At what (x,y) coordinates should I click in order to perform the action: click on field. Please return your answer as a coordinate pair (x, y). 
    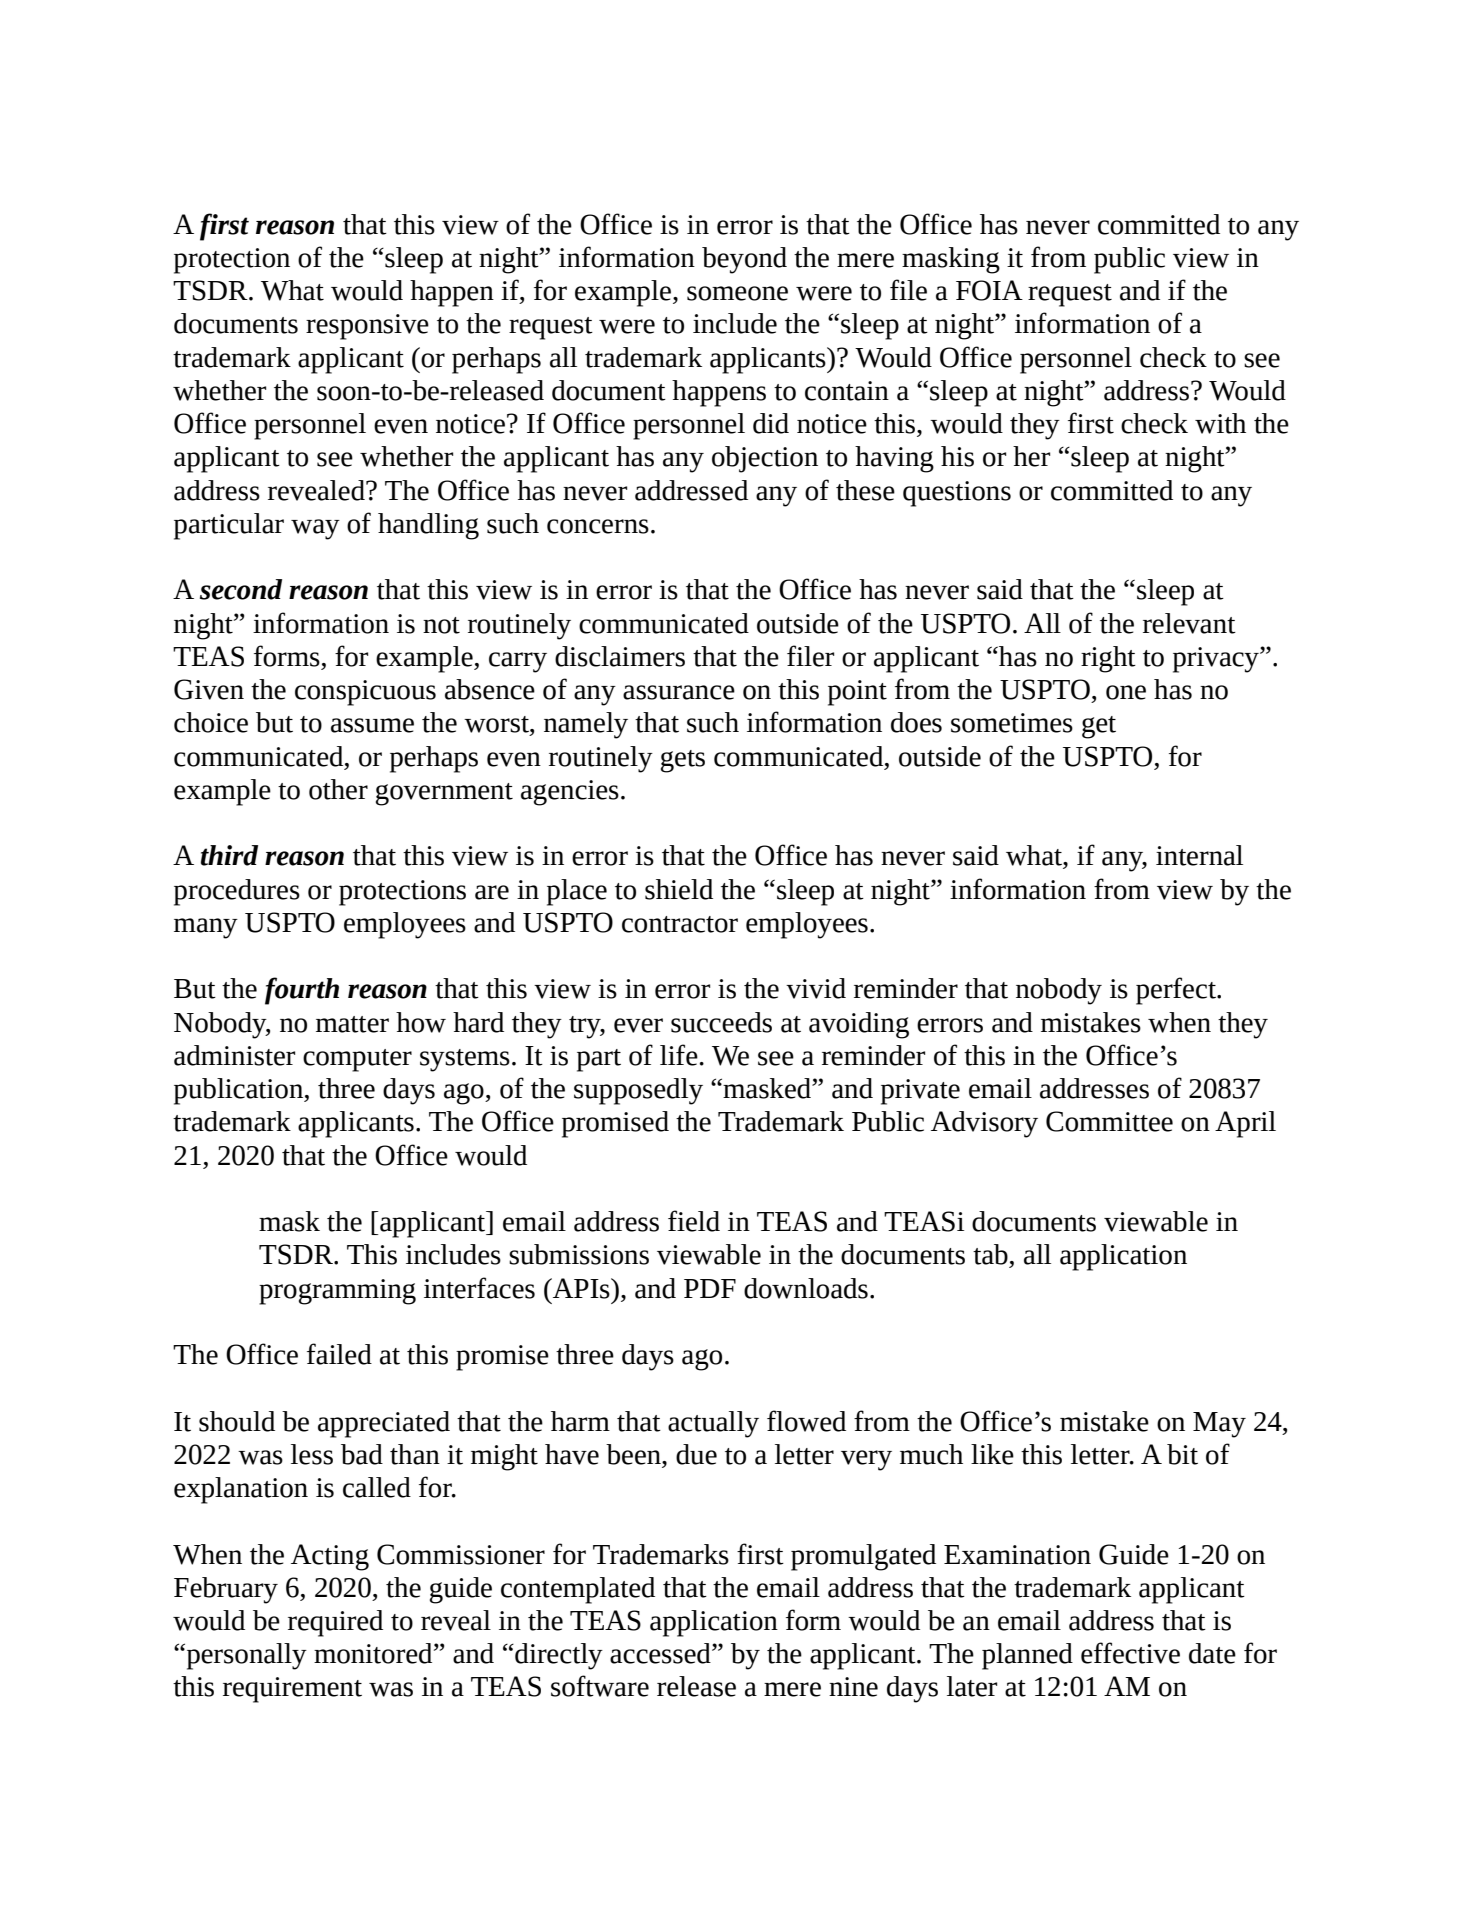
    Looking at the image, I should click on (694, 1221).
